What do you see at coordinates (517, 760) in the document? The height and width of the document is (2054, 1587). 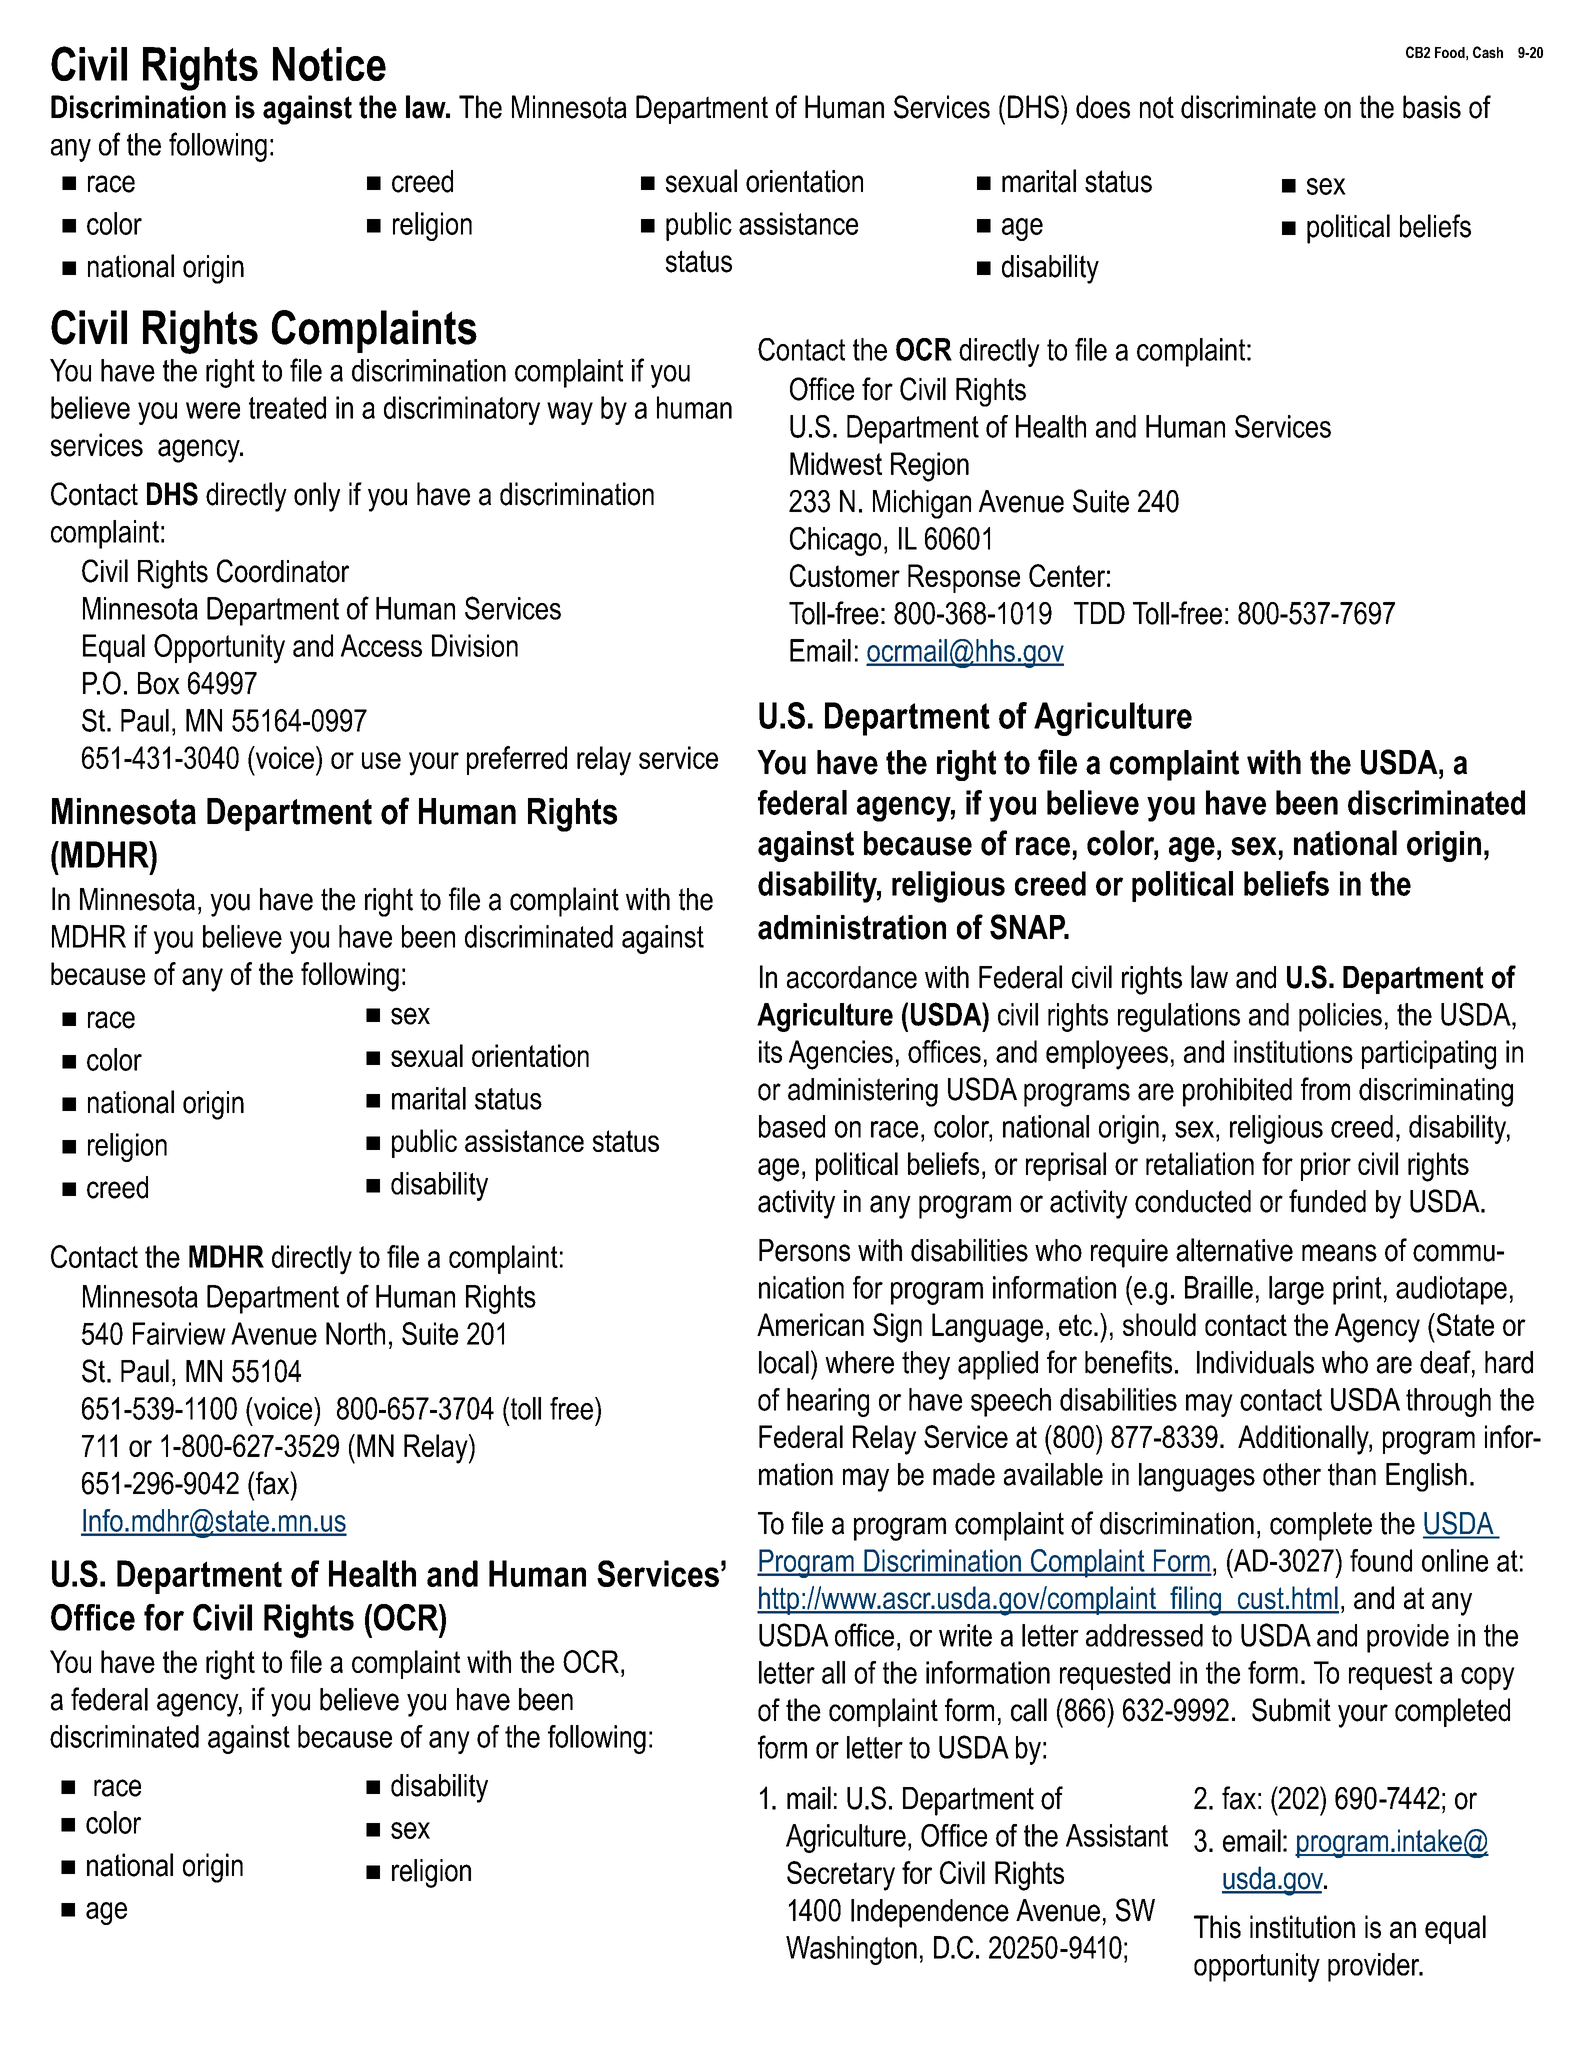 I see `preferred` at bounding box center [517, 760].
